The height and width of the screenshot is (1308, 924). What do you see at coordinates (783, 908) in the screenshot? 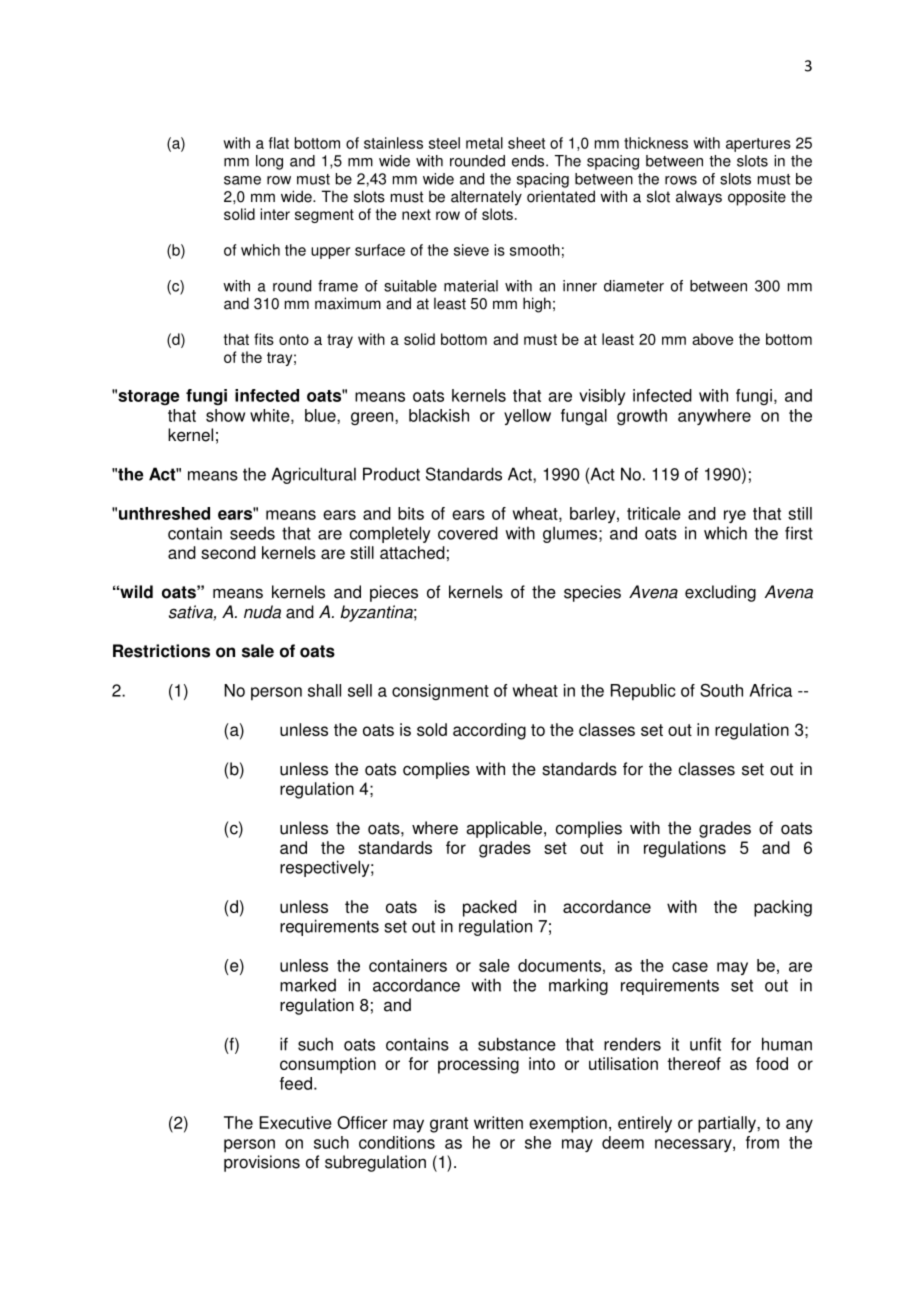
I see `packing` at bounding box center [783, 908].
